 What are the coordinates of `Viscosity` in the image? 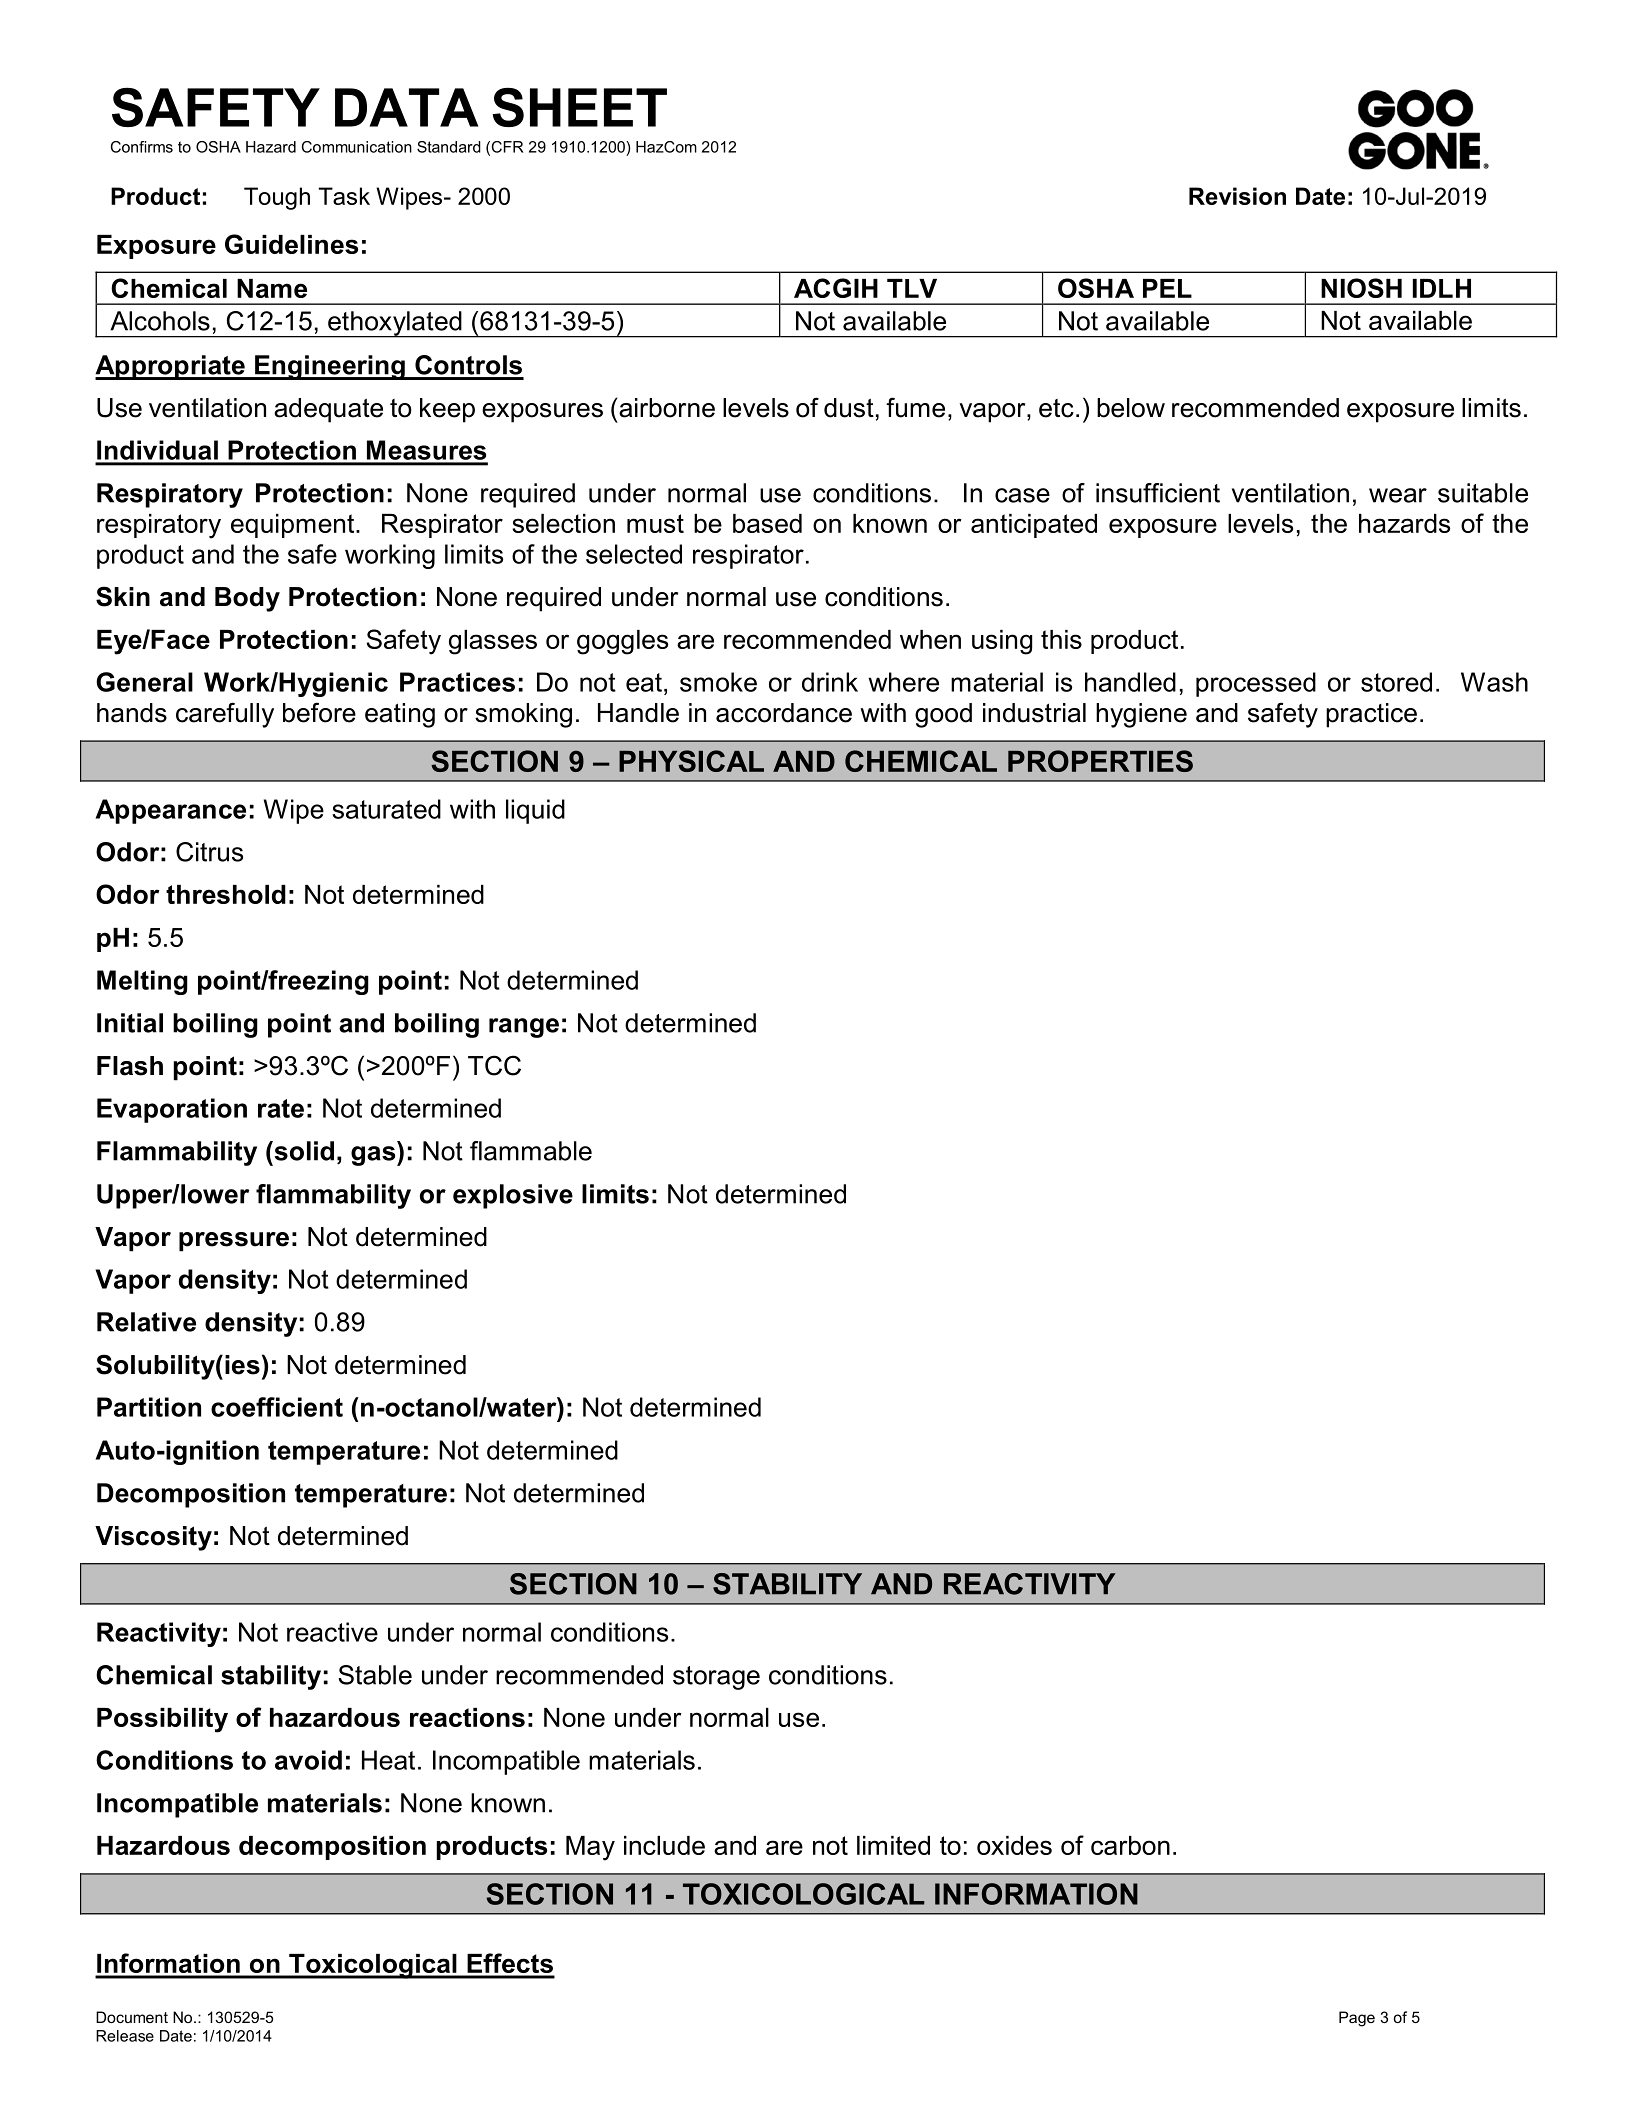 It's located at (153, 1538).
